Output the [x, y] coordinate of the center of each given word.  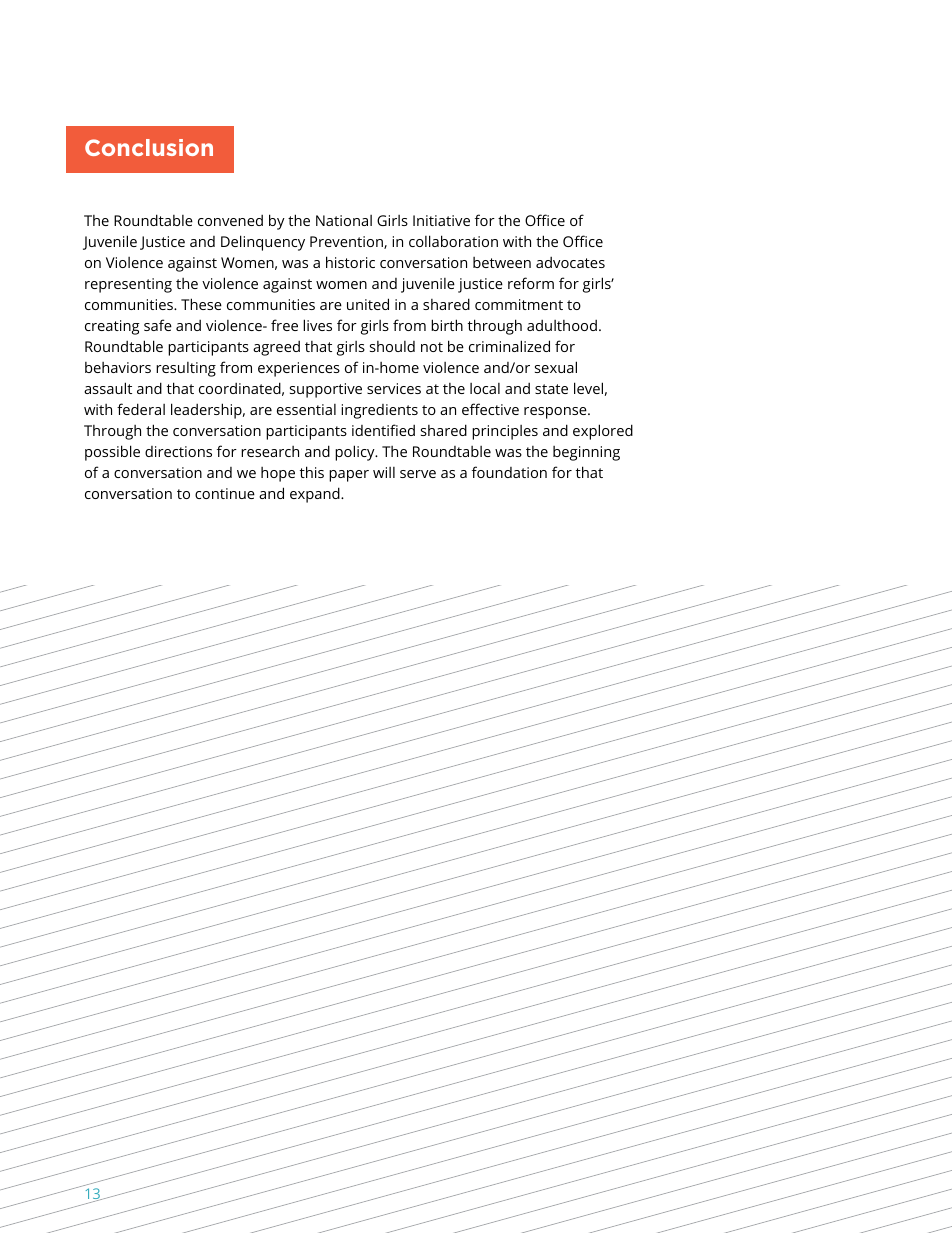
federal [141, 409]
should [392, 346]
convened [230, 220]
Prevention [347, 242]
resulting [186, 369]
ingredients [379, 411]
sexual [556, 367]
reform [531, 283]
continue [225, 493]
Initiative [441, 220]
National [344, 220]
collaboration [453, 241]
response [556, 413]
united [368, 304]
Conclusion [149, 147]
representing [128, 285]
